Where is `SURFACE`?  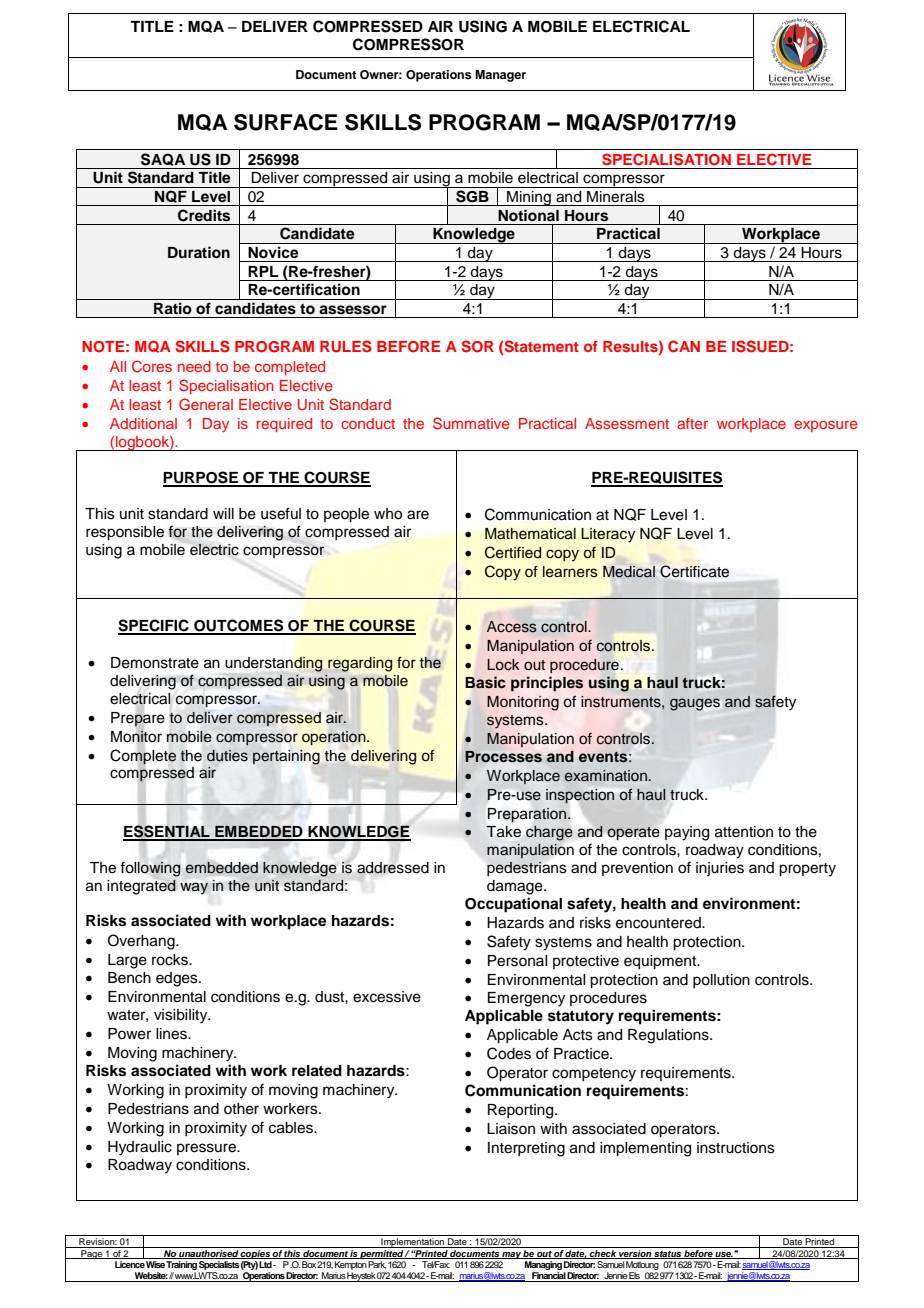 SURFACE is located at coordinates (286, 122).
